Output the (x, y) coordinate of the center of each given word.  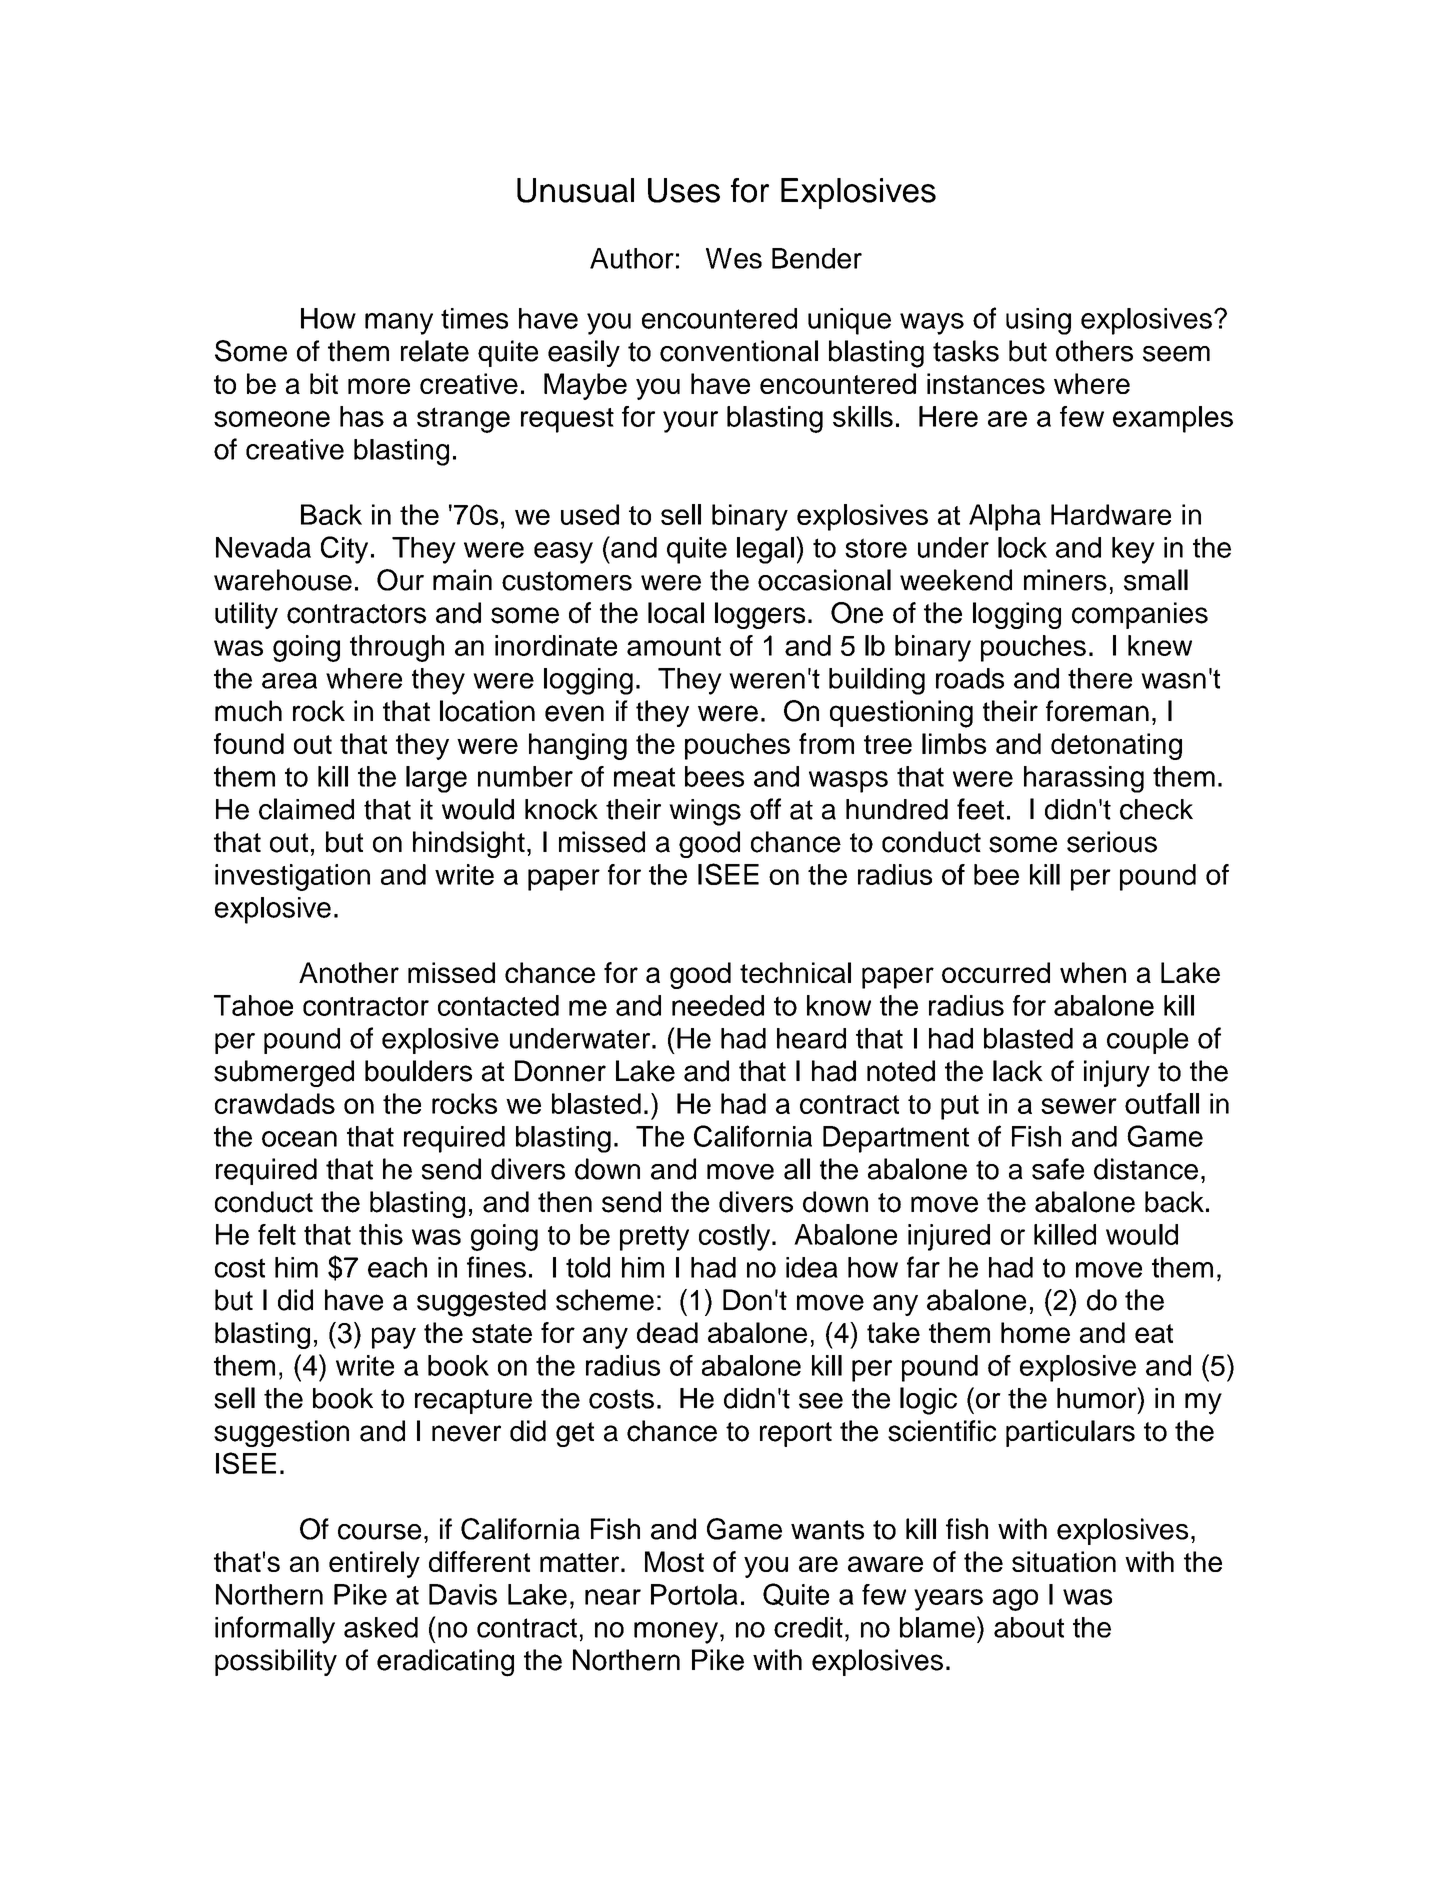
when (1093, 972)
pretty (654, 1238)
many (399, 324)
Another (349, 972)
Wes (734, 258)
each (397, 1267)
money (677, 1633)
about (1029, 1627)
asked (381, 1627)
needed (718, 1005)
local (676, 613)
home (1035, 1332)
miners (1065, 580)
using (1038, 321)
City (344, 550)
